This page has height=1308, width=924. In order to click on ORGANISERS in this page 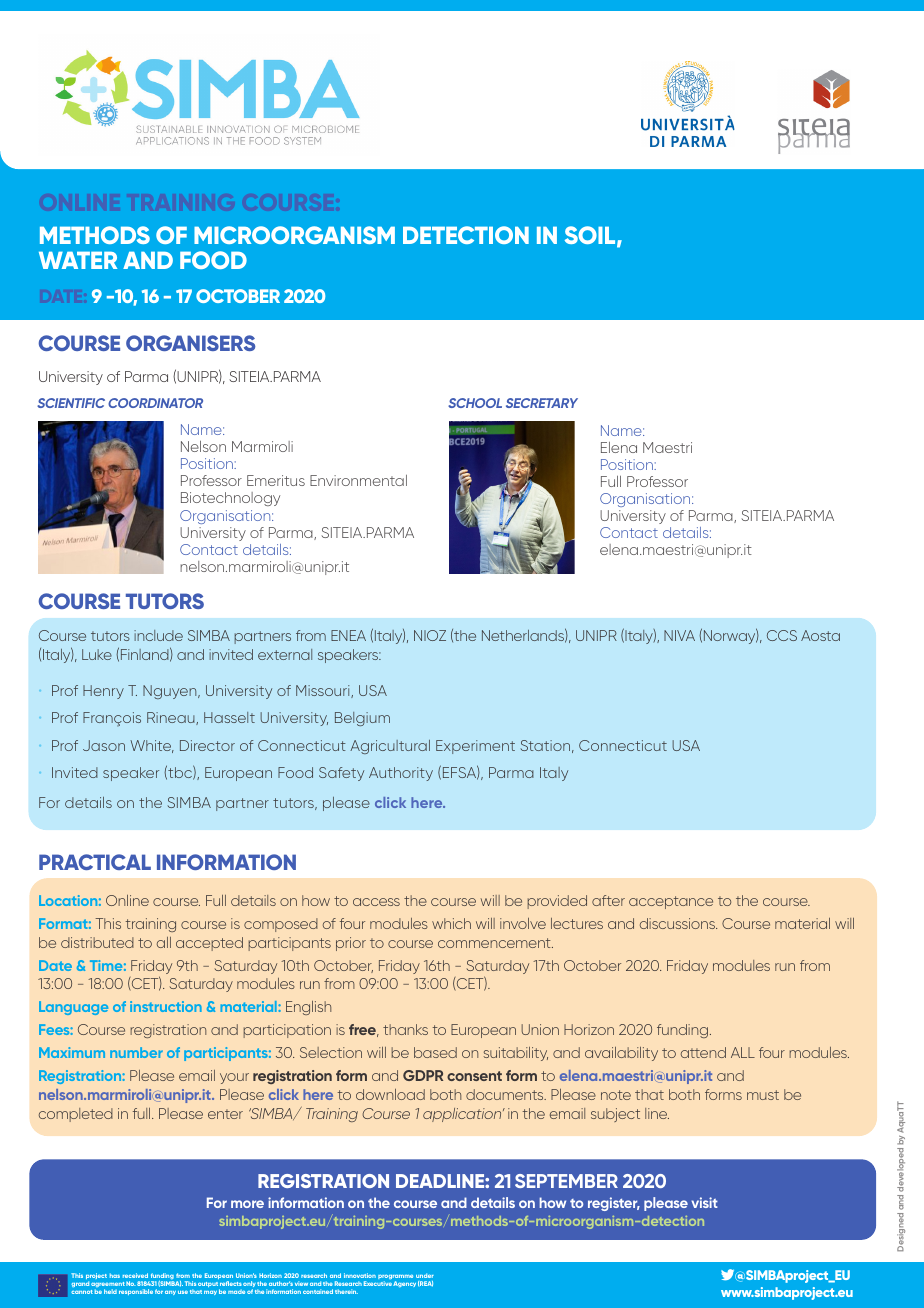, I will do `click(191, 343)`.
